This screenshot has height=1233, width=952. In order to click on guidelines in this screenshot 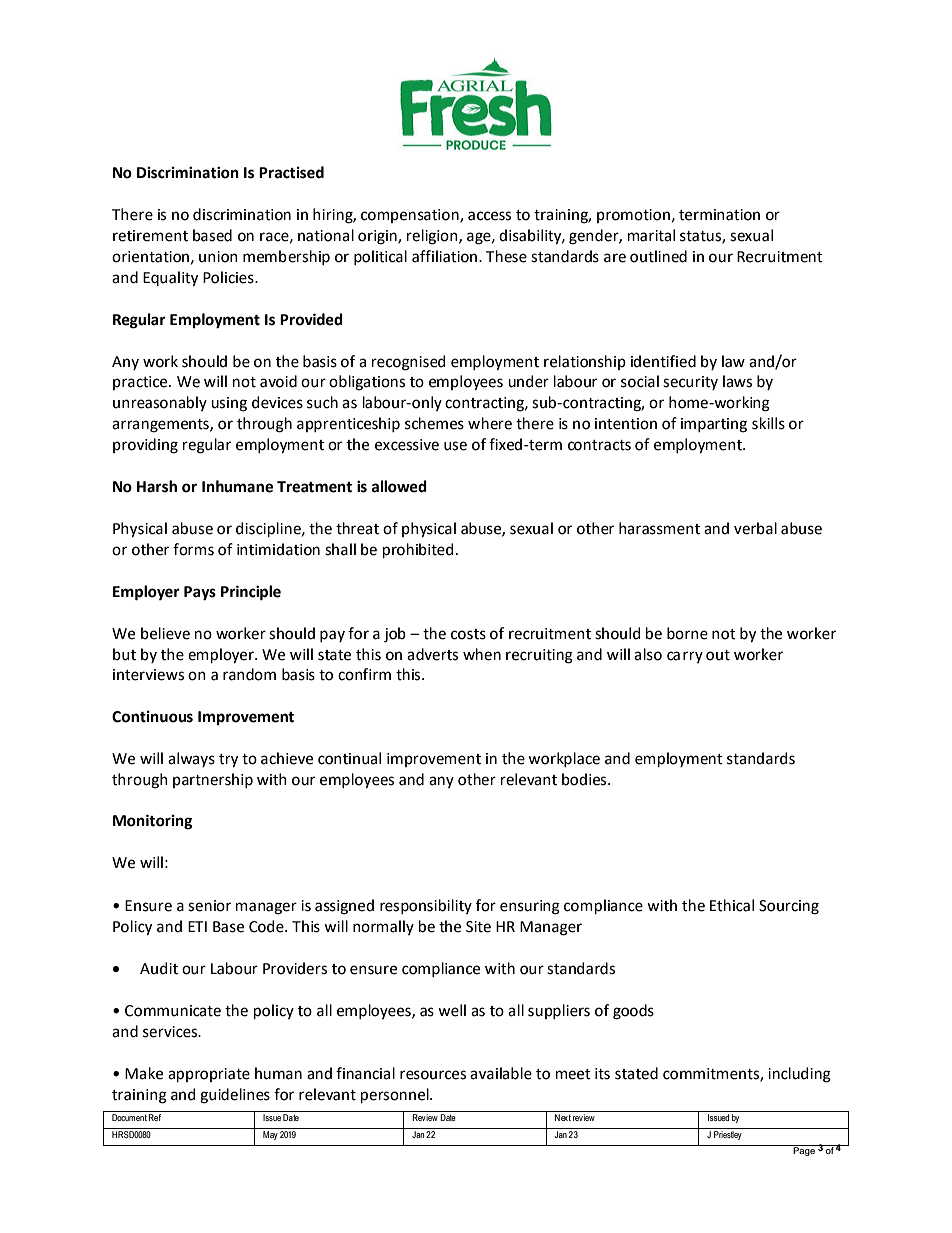, I will do `click(235, 1096)`.
